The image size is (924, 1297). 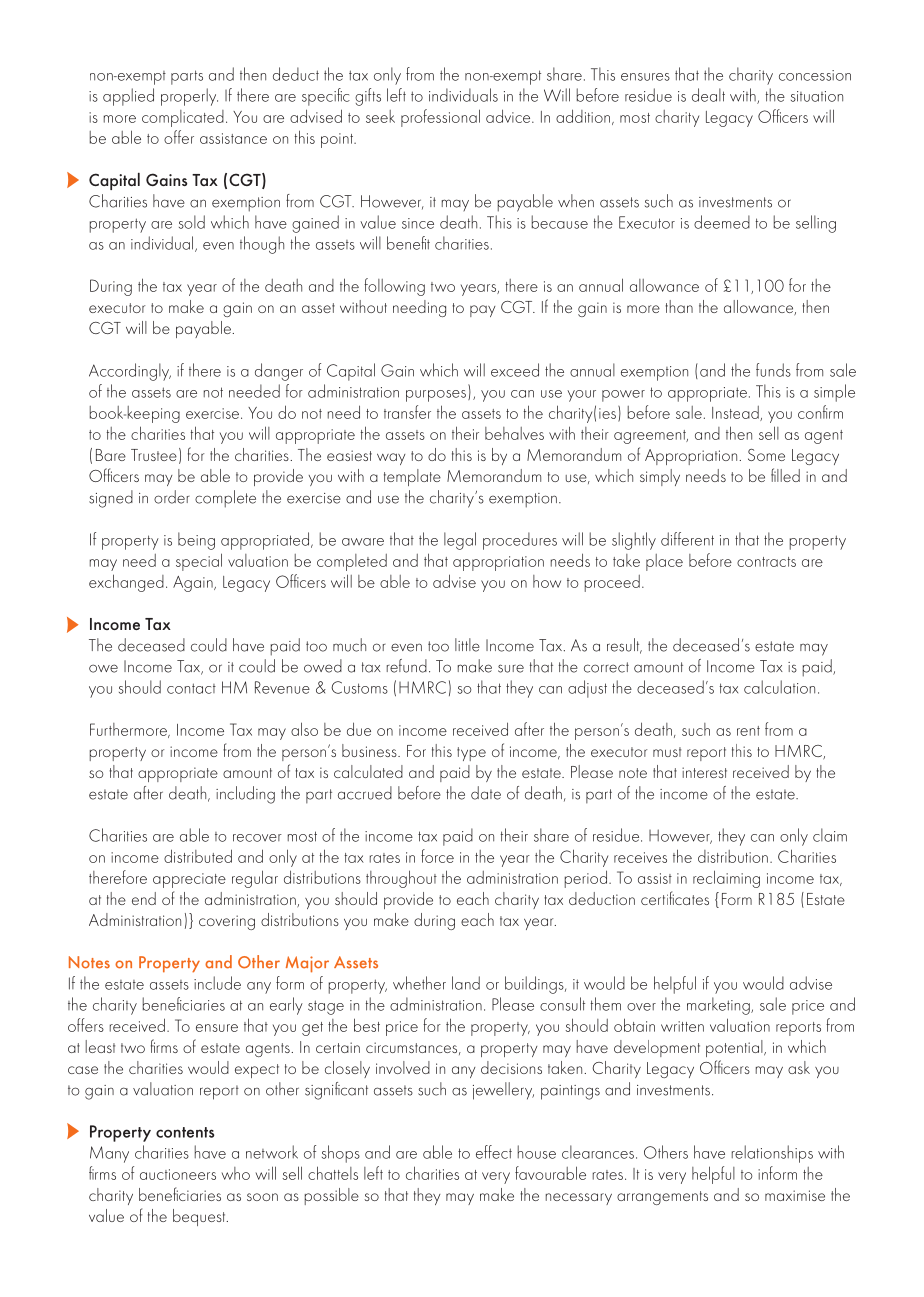 I want to click on professional, so click(x=440, y=118).
